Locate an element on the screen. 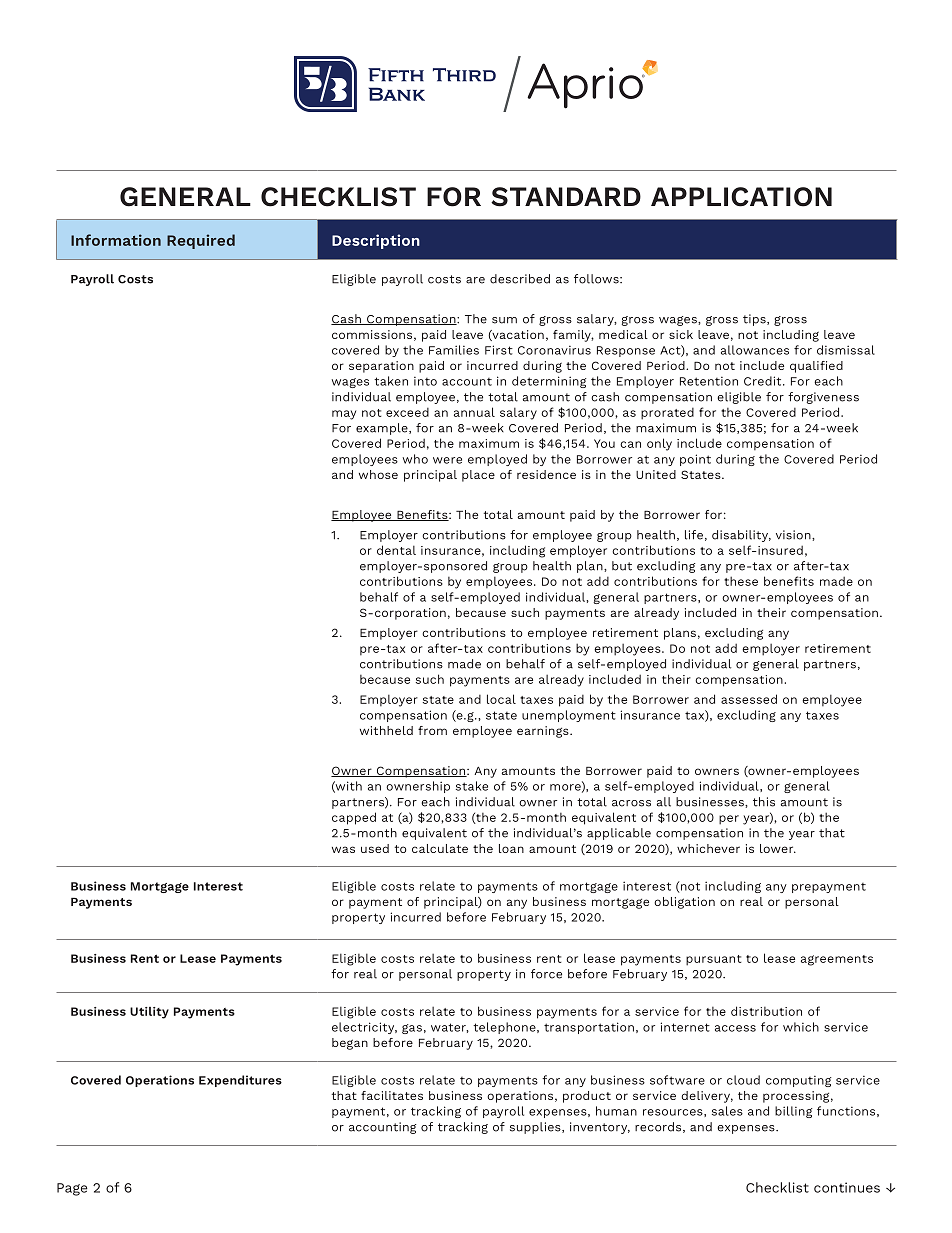 Image resolution: width=952 pixels, height=1233 pixels. supplies is located at coordinates (536, 1128).
